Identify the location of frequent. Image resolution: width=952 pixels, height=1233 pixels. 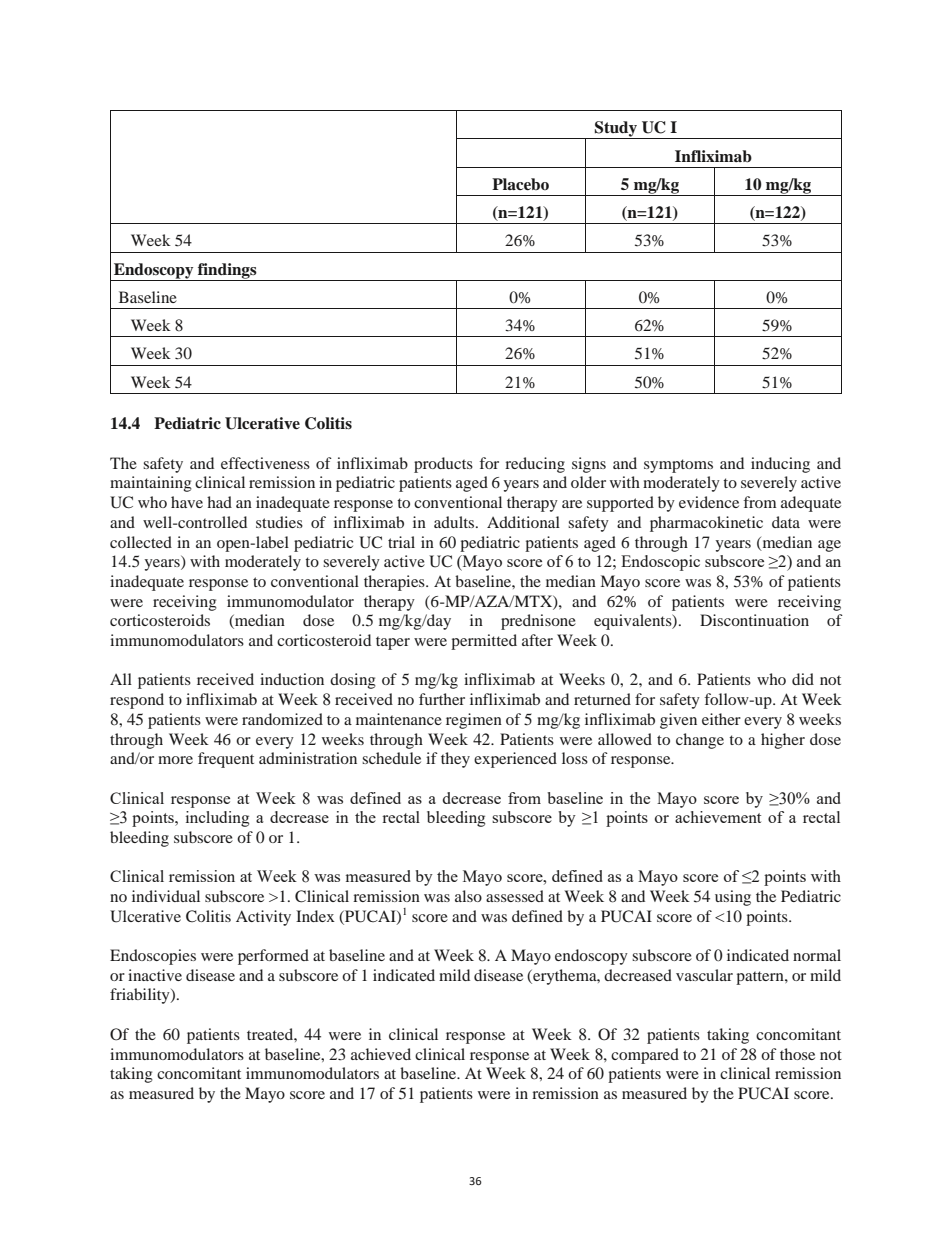
(226, 760).
